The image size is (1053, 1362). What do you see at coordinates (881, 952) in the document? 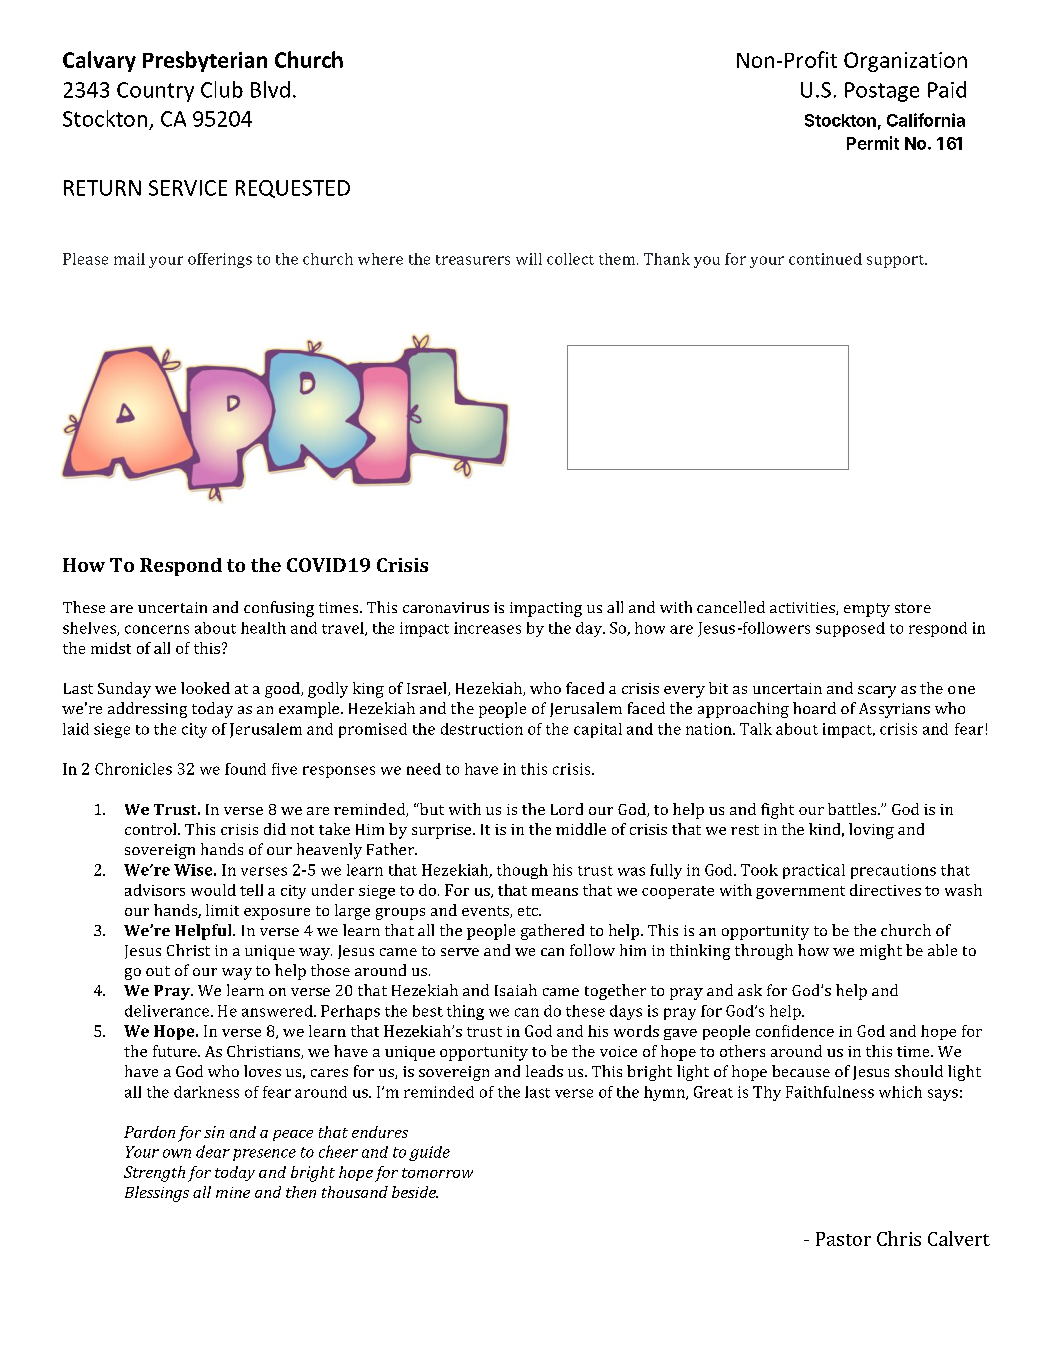
I see `might` at bounding box center [881, 952].
